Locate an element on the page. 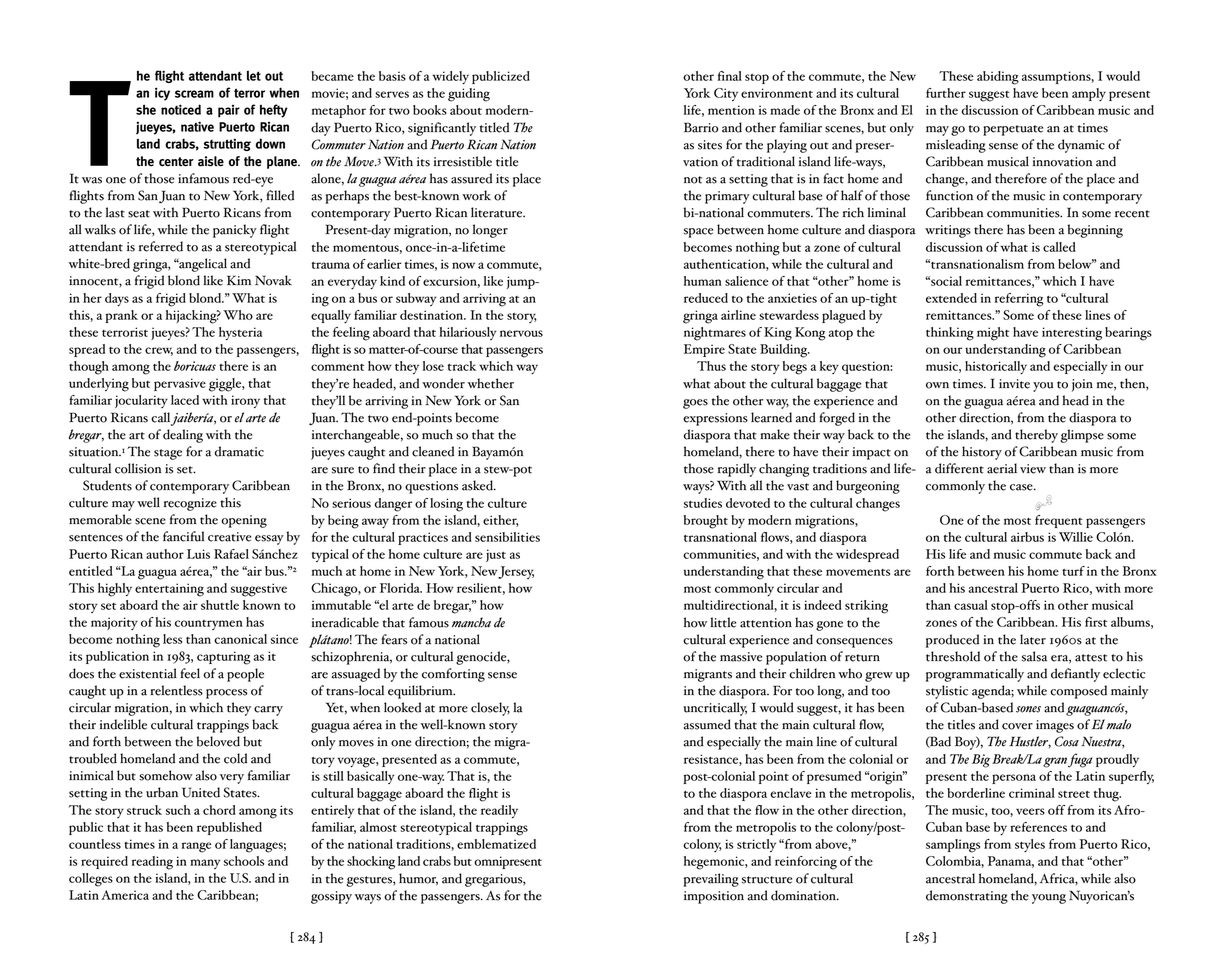 This image has height=980, width=1227. aerial is located at coordinates (1002, 468).
